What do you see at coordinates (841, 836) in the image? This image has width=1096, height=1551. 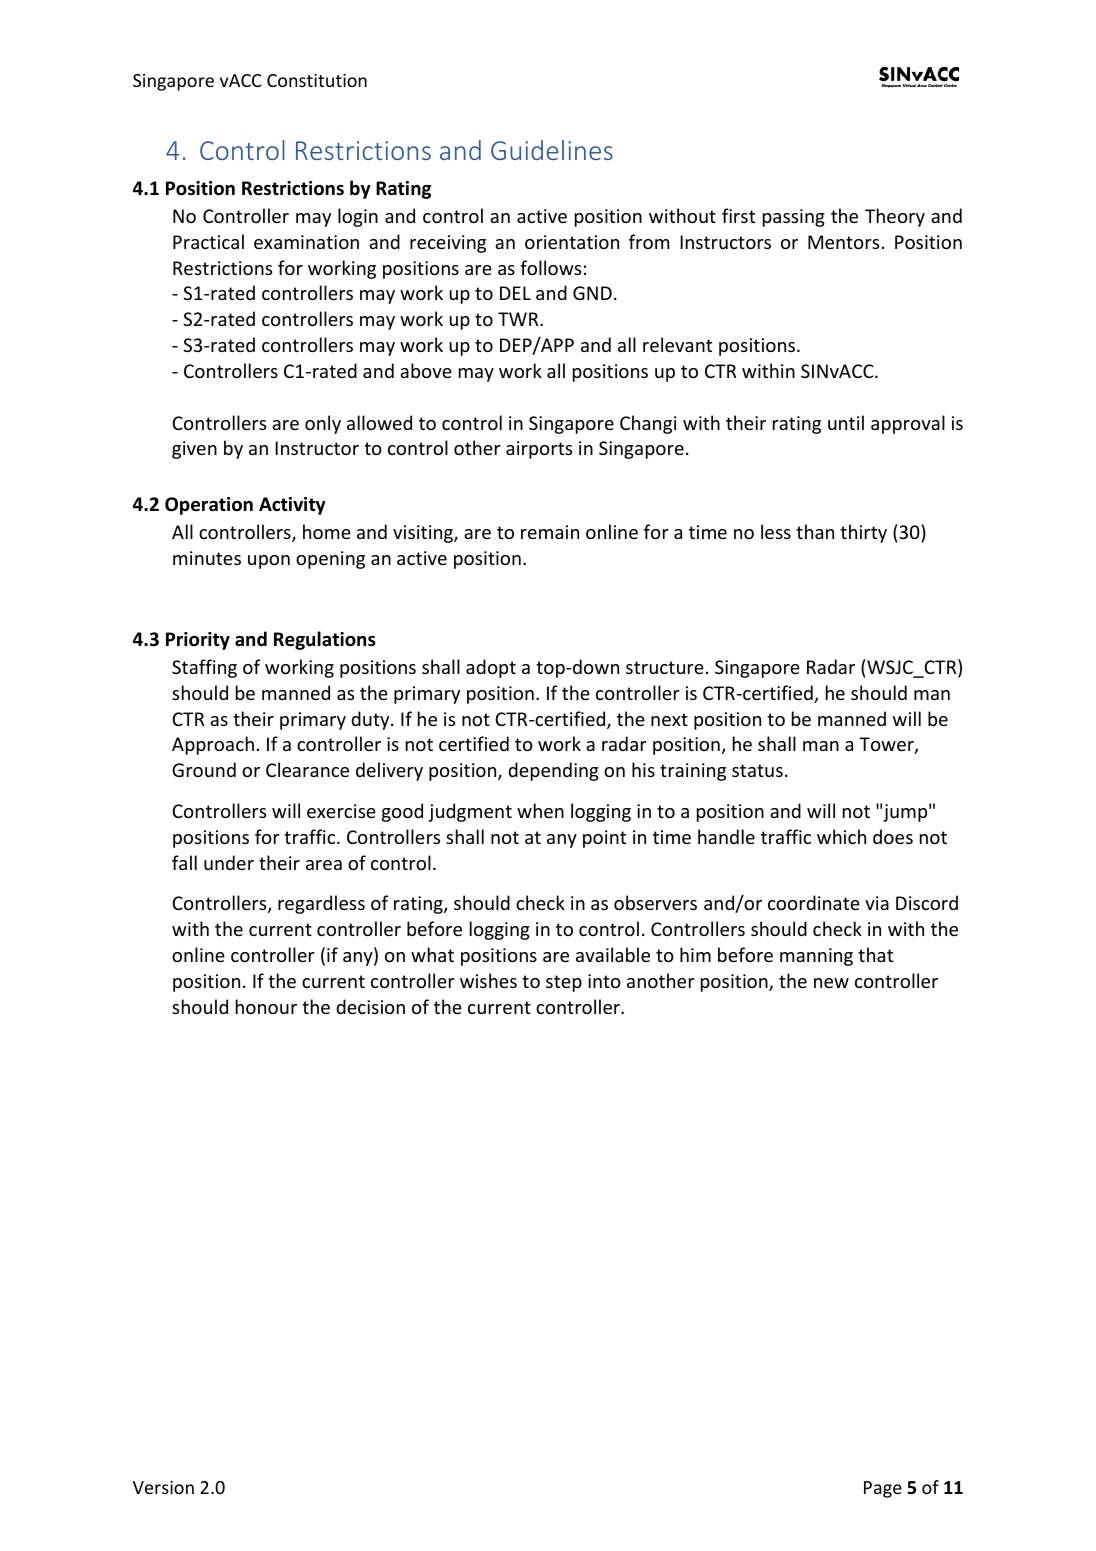 I see `which` at bounding box center [841, 836].
